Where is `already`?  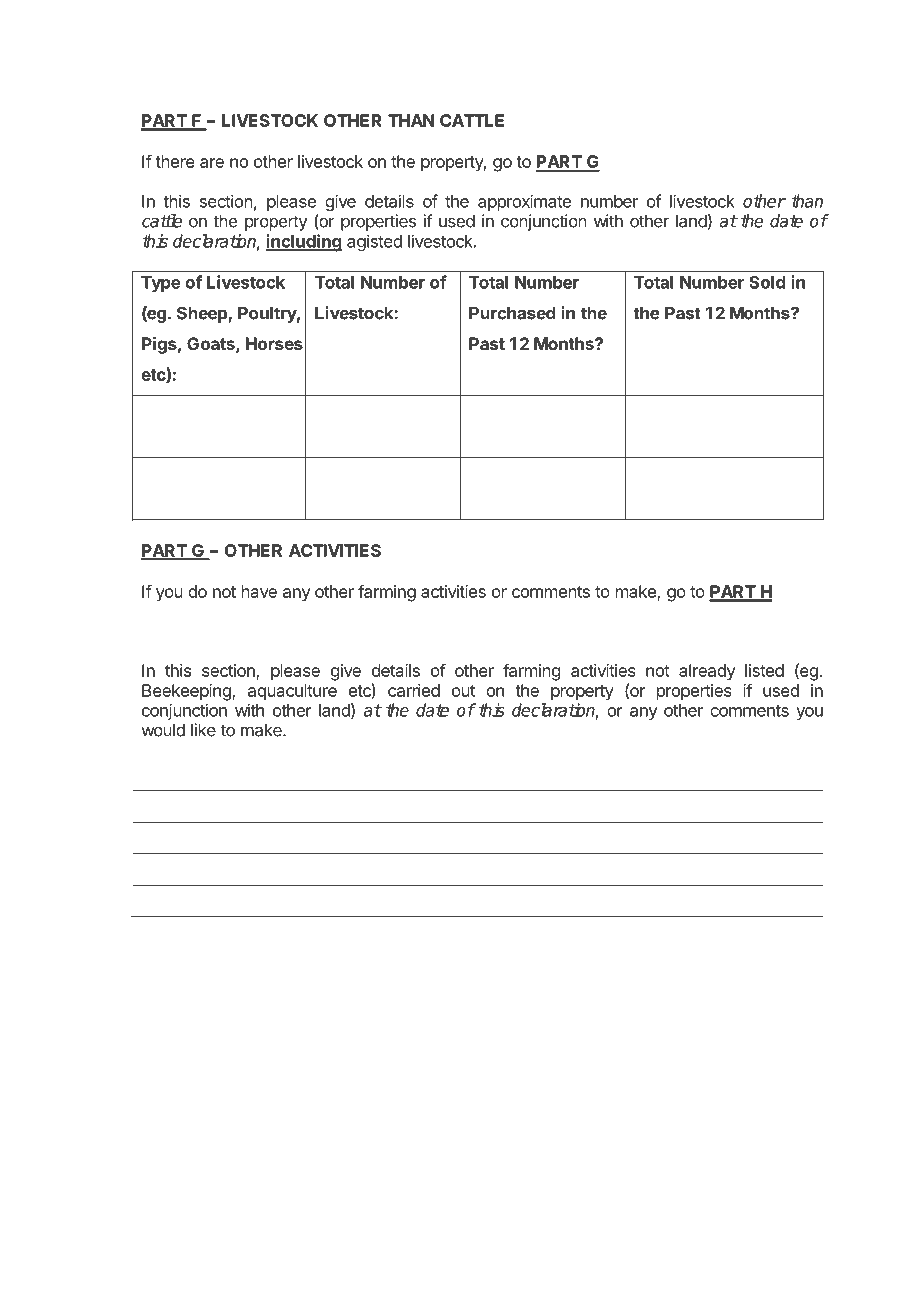
already is located at coordinates (707, 672).
